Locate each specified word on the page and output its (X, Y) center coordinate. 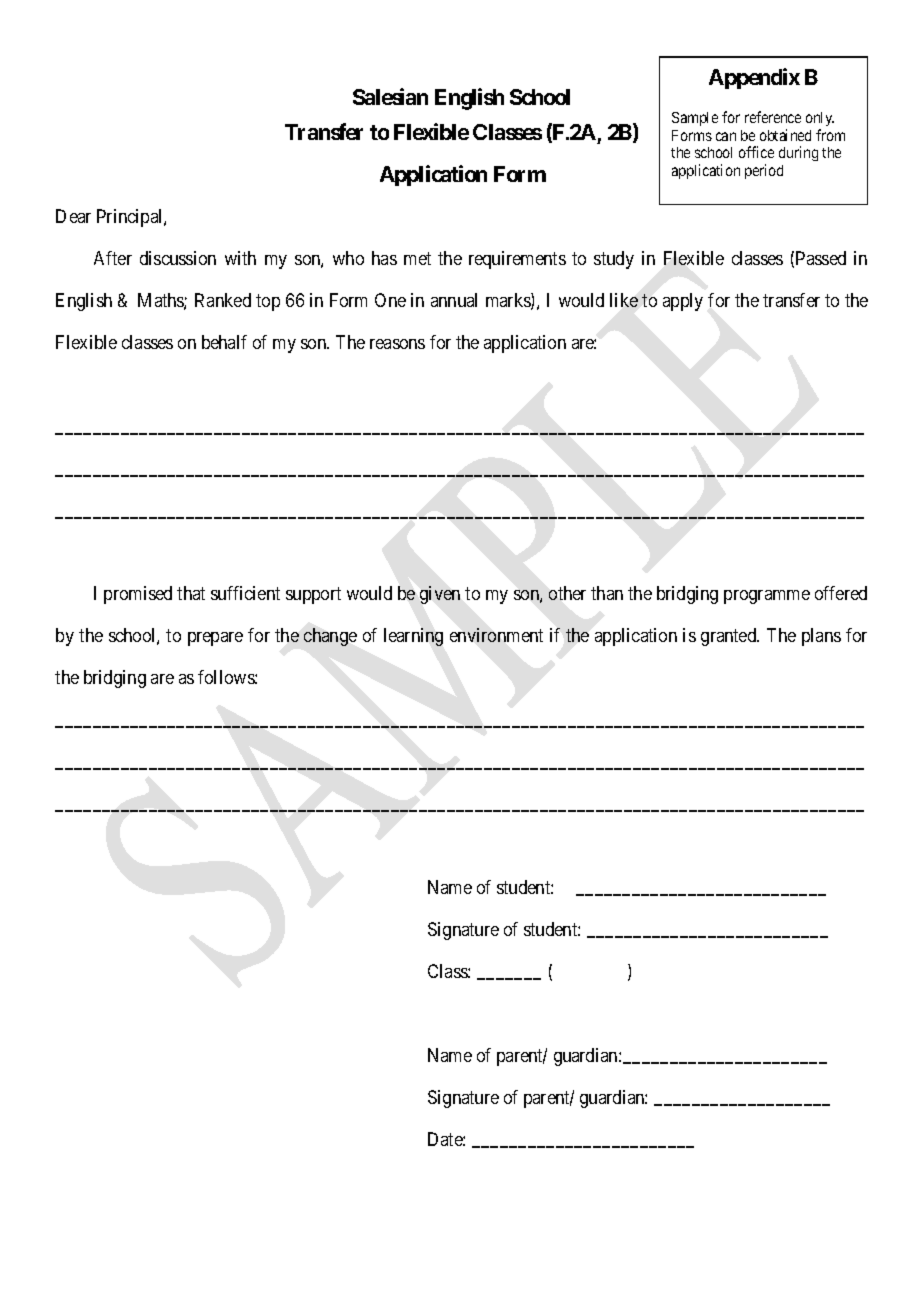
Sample (695, 119)
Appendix (754, 78)
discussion (178, 258)
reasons (397, 344)
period (764, 171)
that (191, 593)
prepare (215, 639)
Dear (73, 216)
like (624, 300)
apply (683, 302)
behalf (224, 342)
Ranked (223, 300)
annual (454, 300)
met (417, 258)
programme (767, 597)
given (440, 595)
